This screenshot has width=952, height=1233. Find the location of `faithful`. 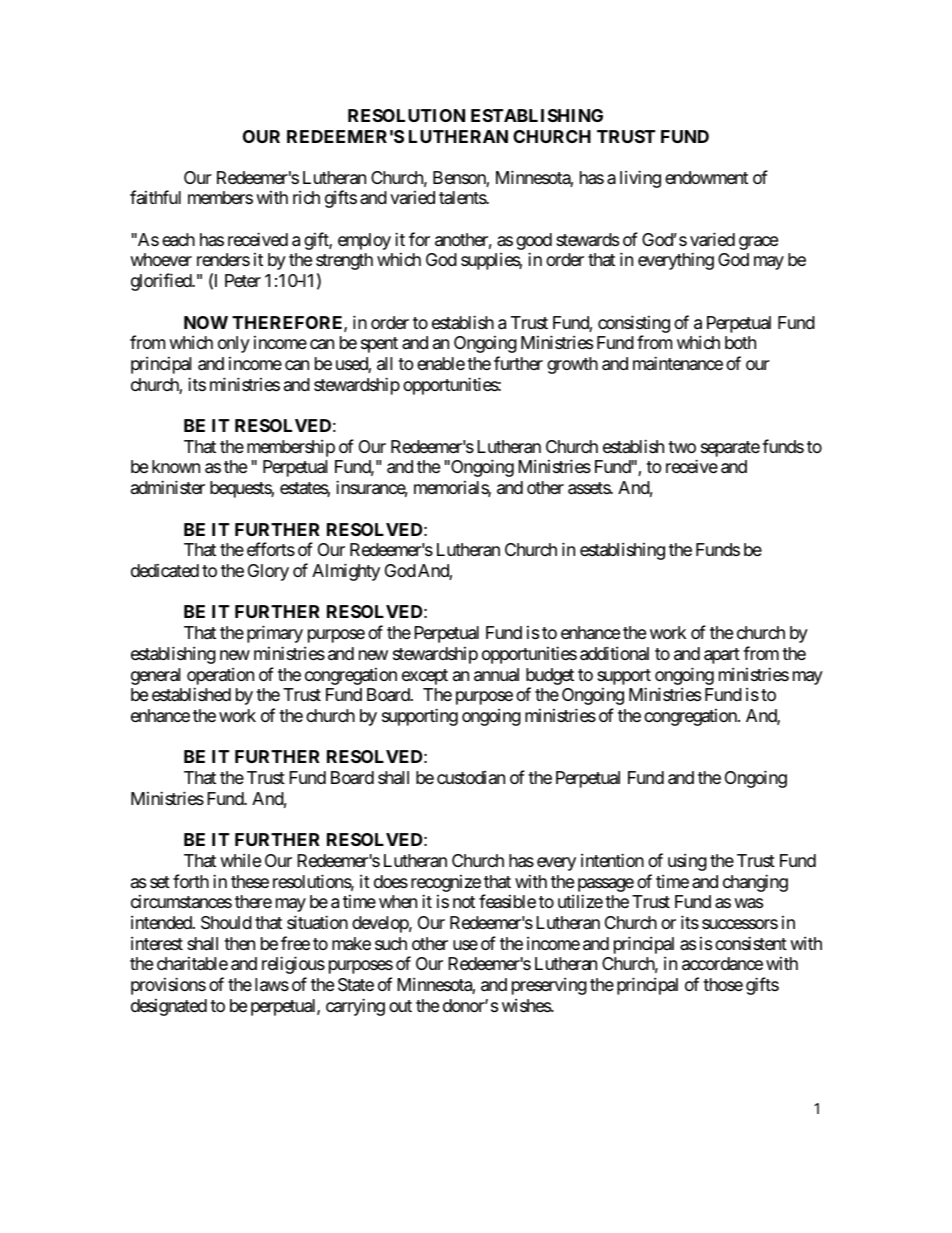

faithful is located at coordinates (155, 197).
